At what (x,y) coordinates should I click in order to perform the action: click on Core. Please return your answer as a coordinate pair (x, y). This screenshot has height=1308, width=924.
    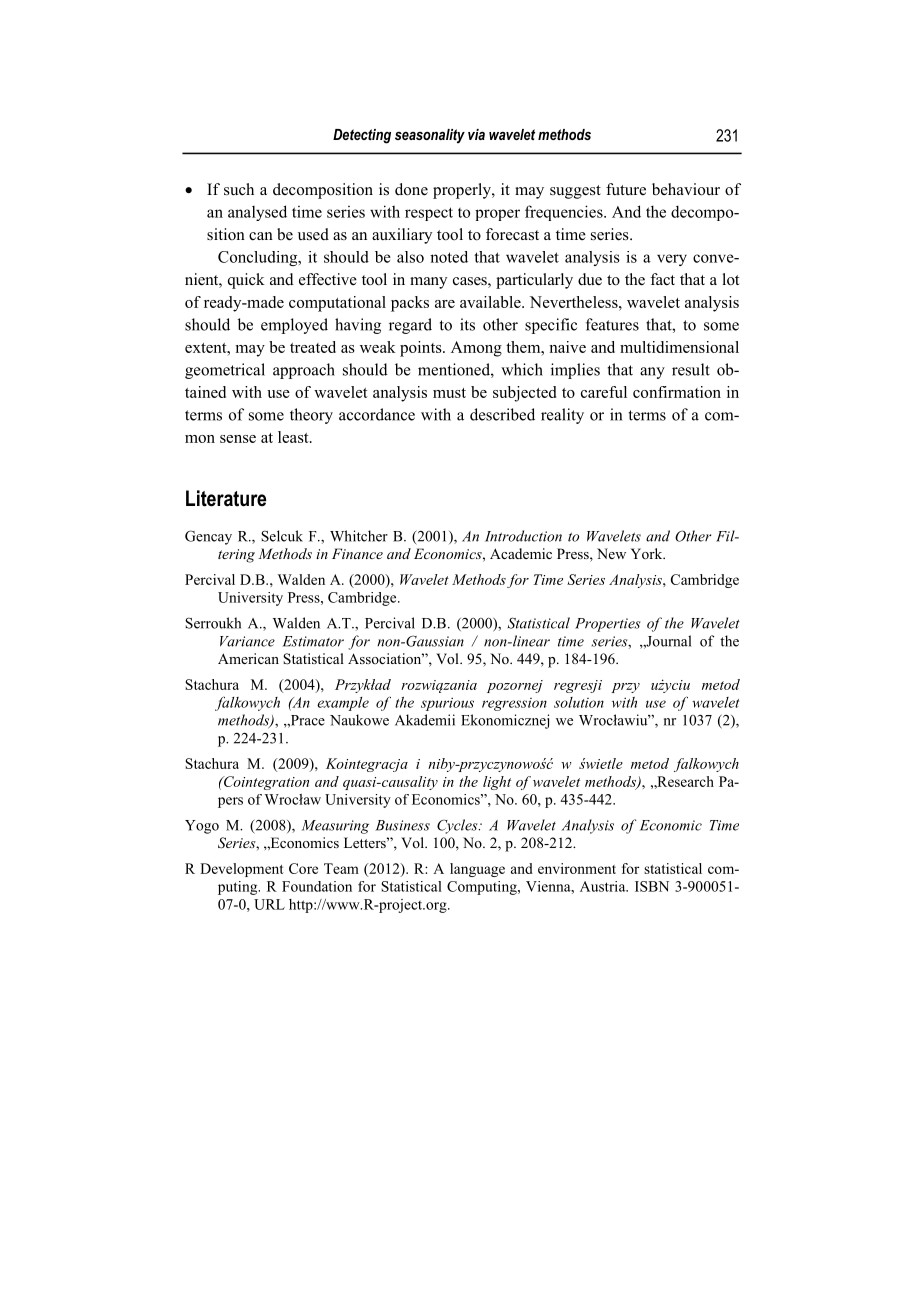
    Looking at the image, I should click on (303, 868).
